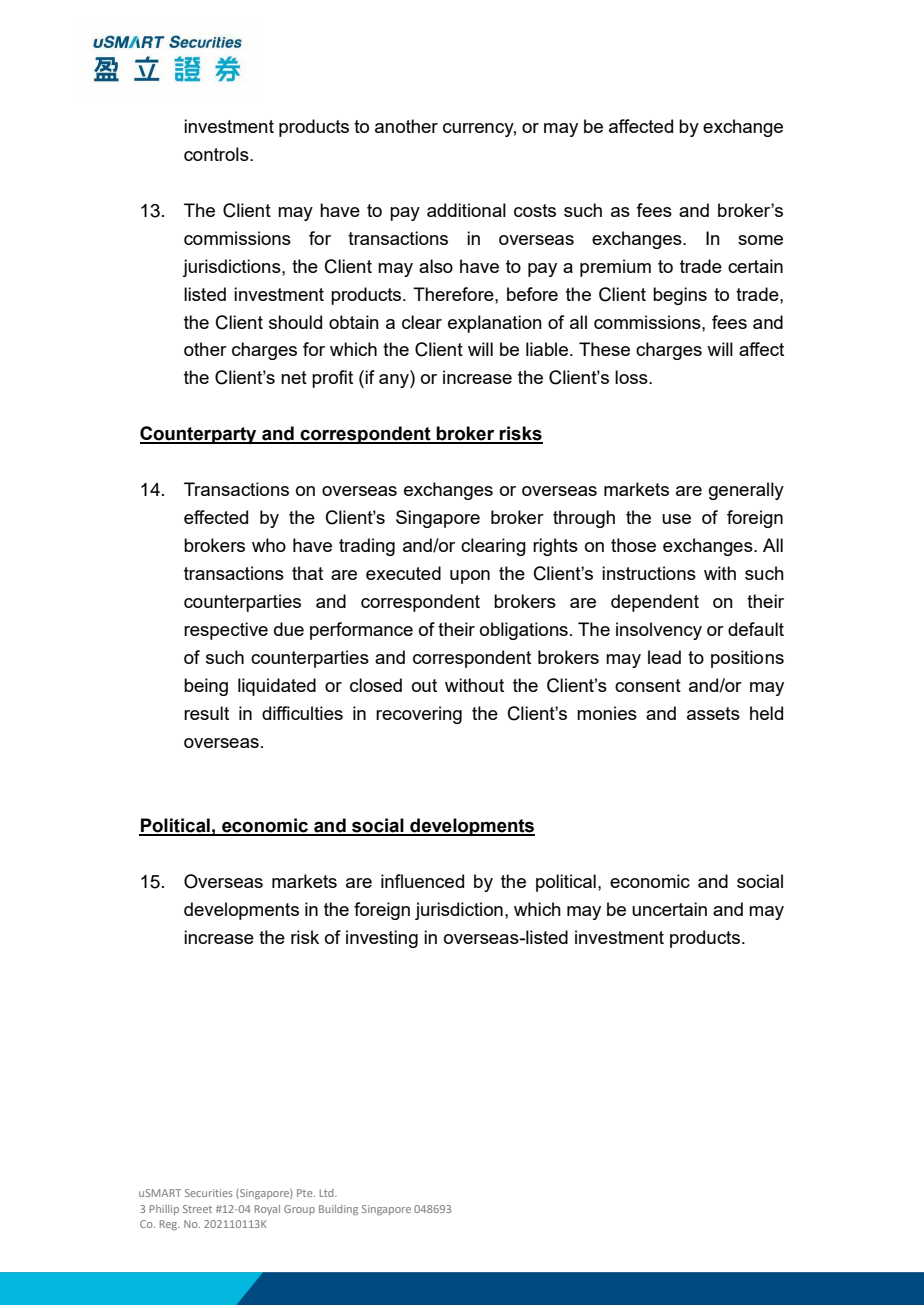 Image resolution: width=924 pixels, height=1308 pixels. Describe the element at coordinates (470, 577) in the screenshot. I see `upon` at that location.
